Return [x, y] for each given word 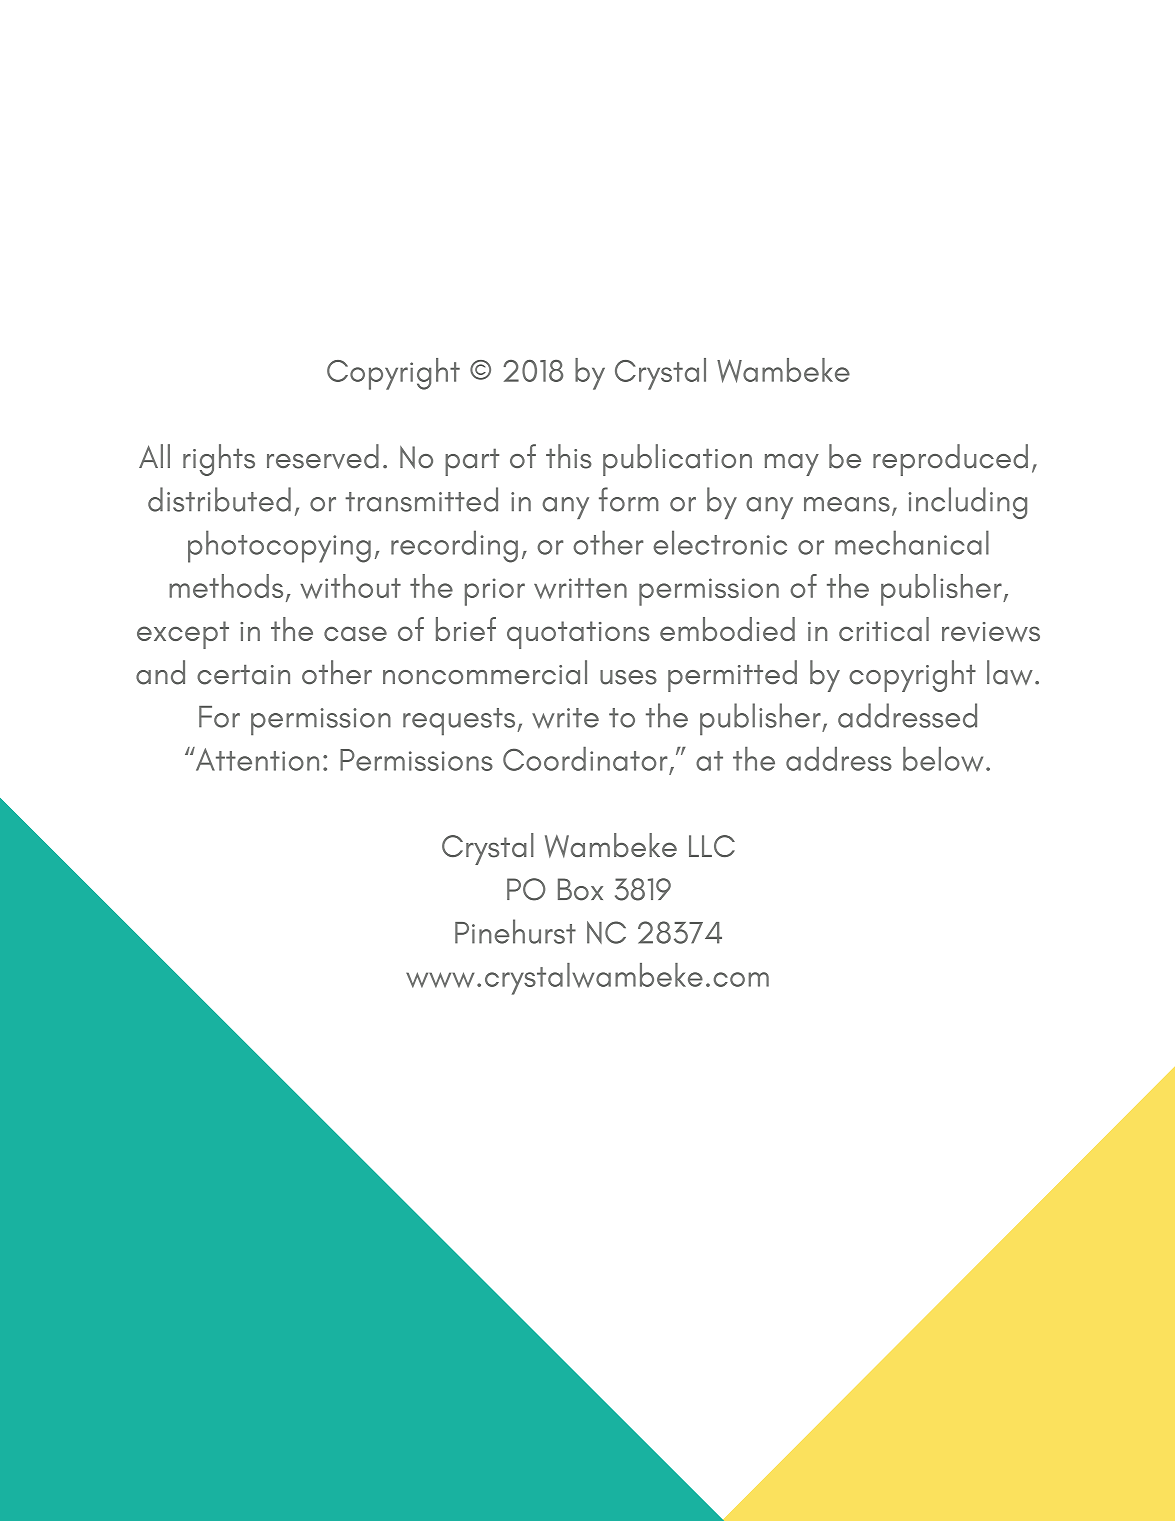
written [580, 588]
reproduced [950, 460]
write [565, 718]
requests [460, 722]
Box [580, 889]
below [943, 759]
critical [884, 629]
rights [219, 460]
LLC [712, 846]
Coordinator [585, 759]
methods [226, 586]
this [569, 456]
